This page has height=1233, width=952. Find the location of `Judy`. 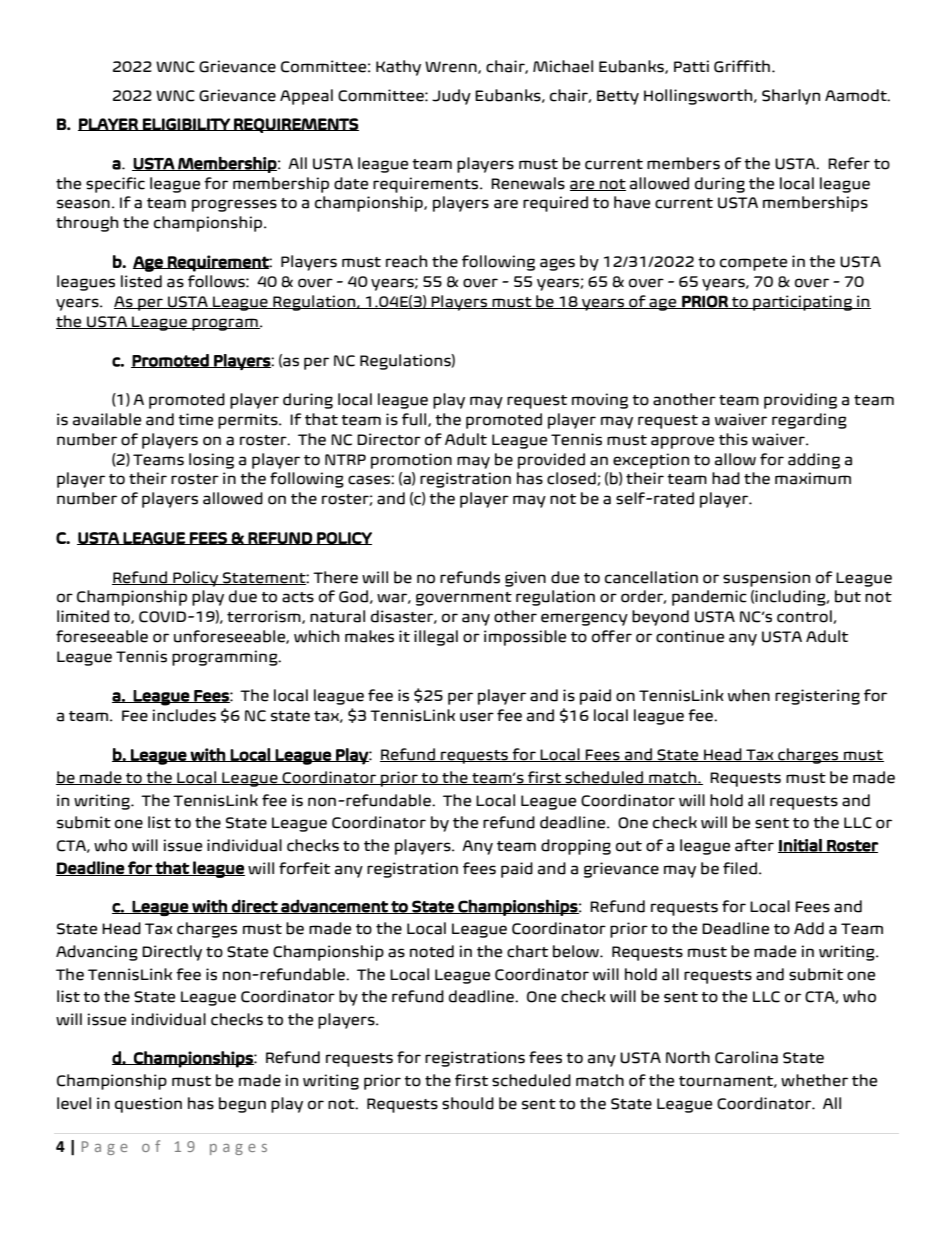

Judy is located at coordinates (451, 97).
